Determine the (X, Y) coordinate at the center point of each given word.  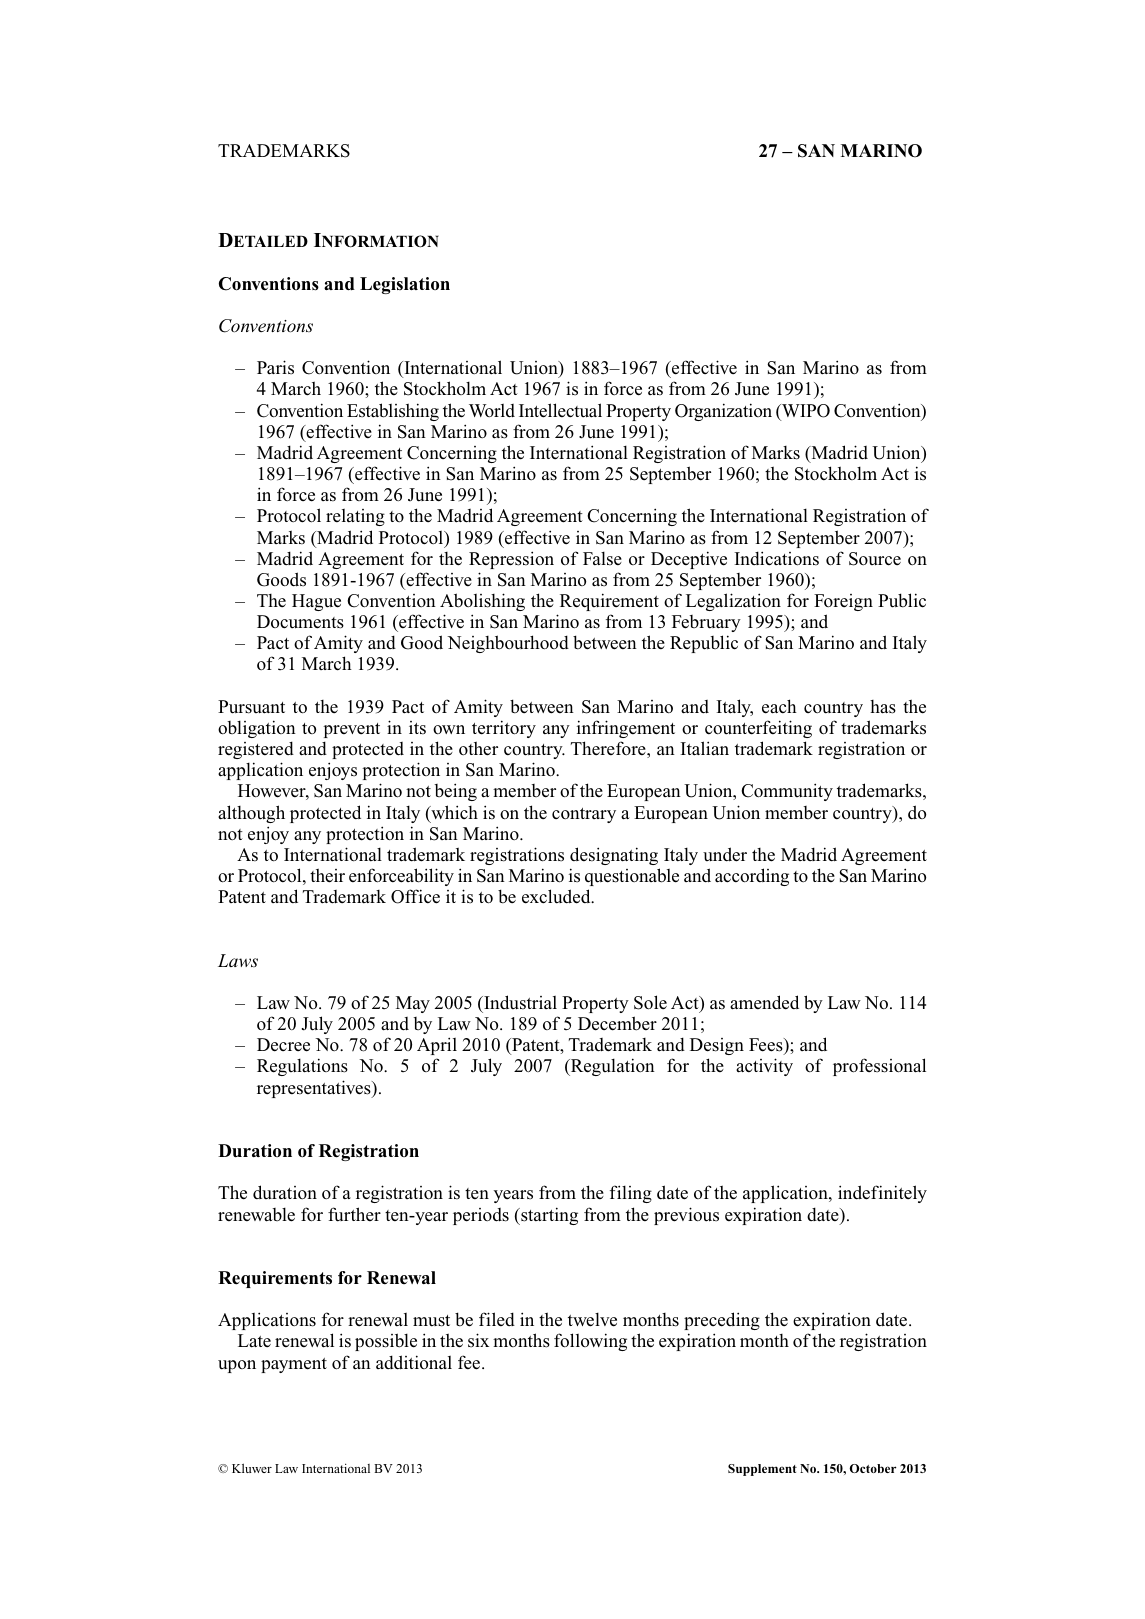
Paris (275, 367)
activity (764, 1067)
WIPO (805, 411)
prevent (351, 730)
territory (504, 729)
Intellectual (560, 410)
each (779, 706)
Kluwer (252, 1468)
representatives (315, 1089)
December (617, 1023)
